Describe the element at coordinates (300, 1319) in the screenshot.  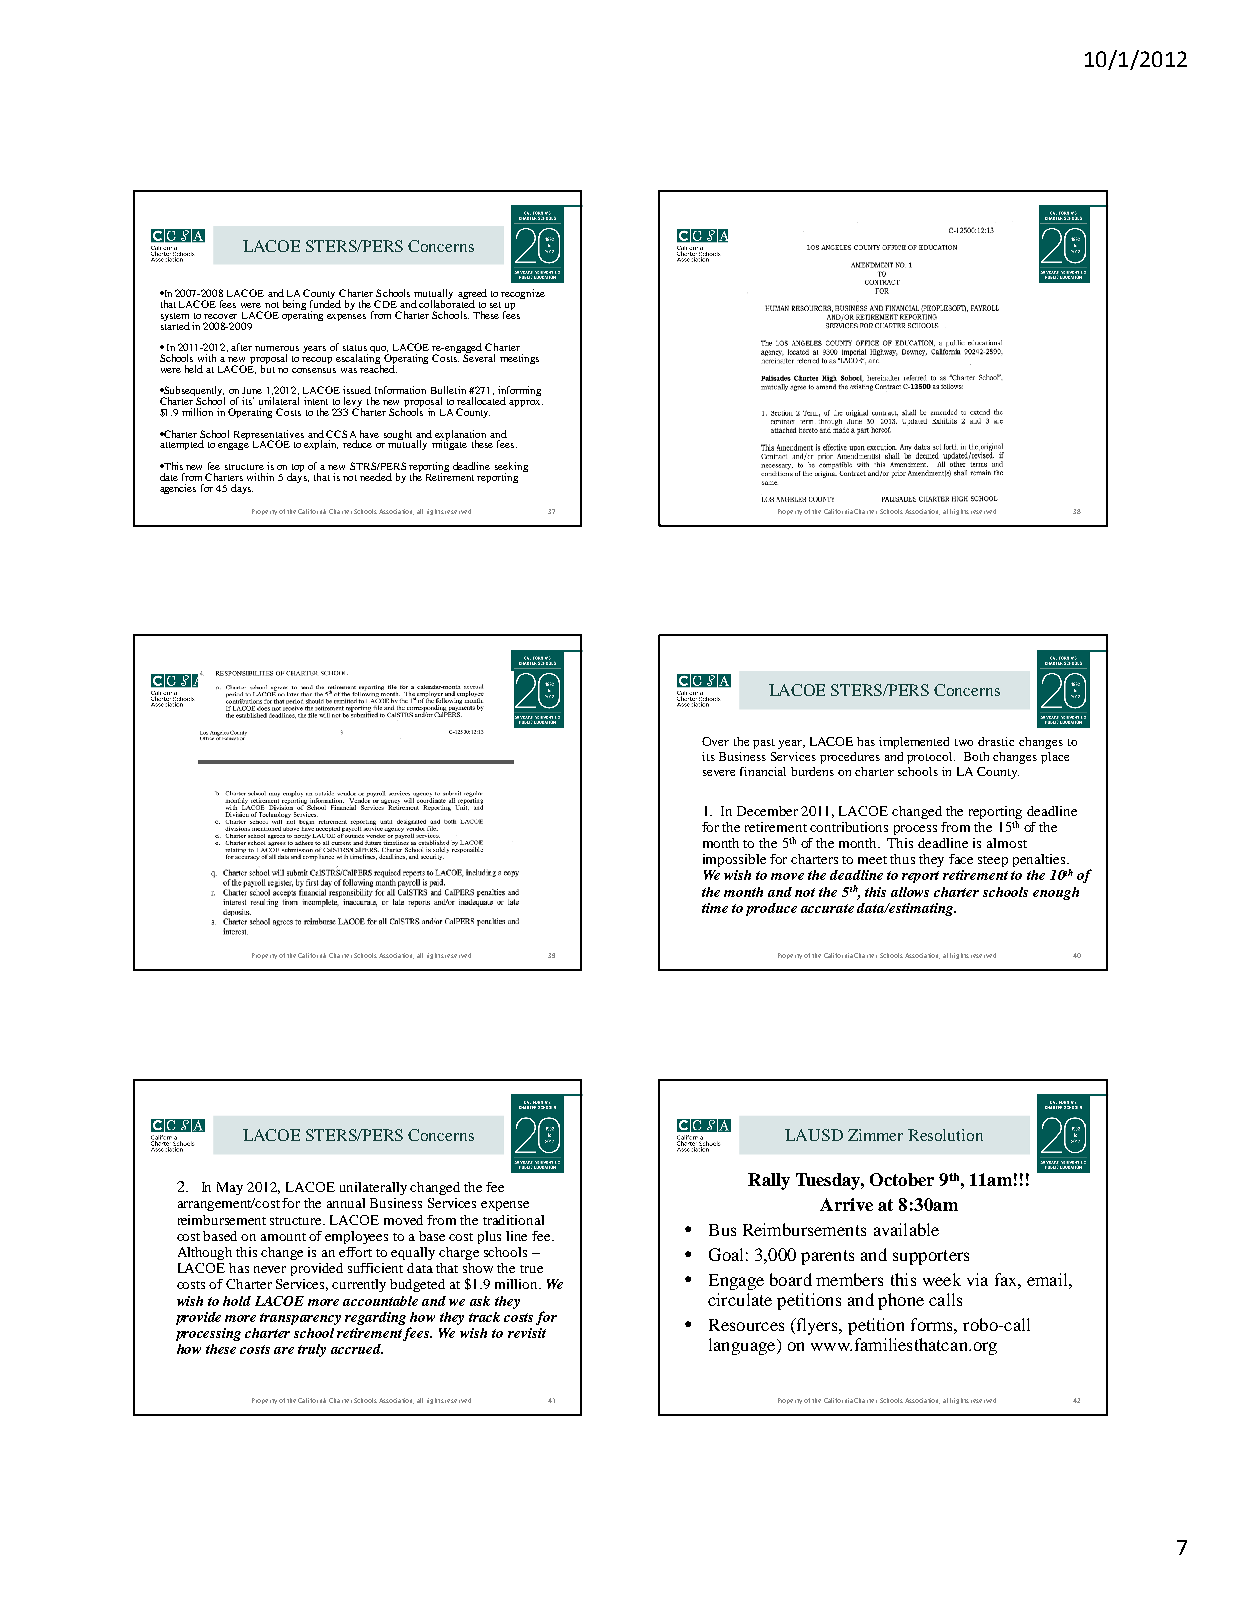
I see `transparency` at that location.
